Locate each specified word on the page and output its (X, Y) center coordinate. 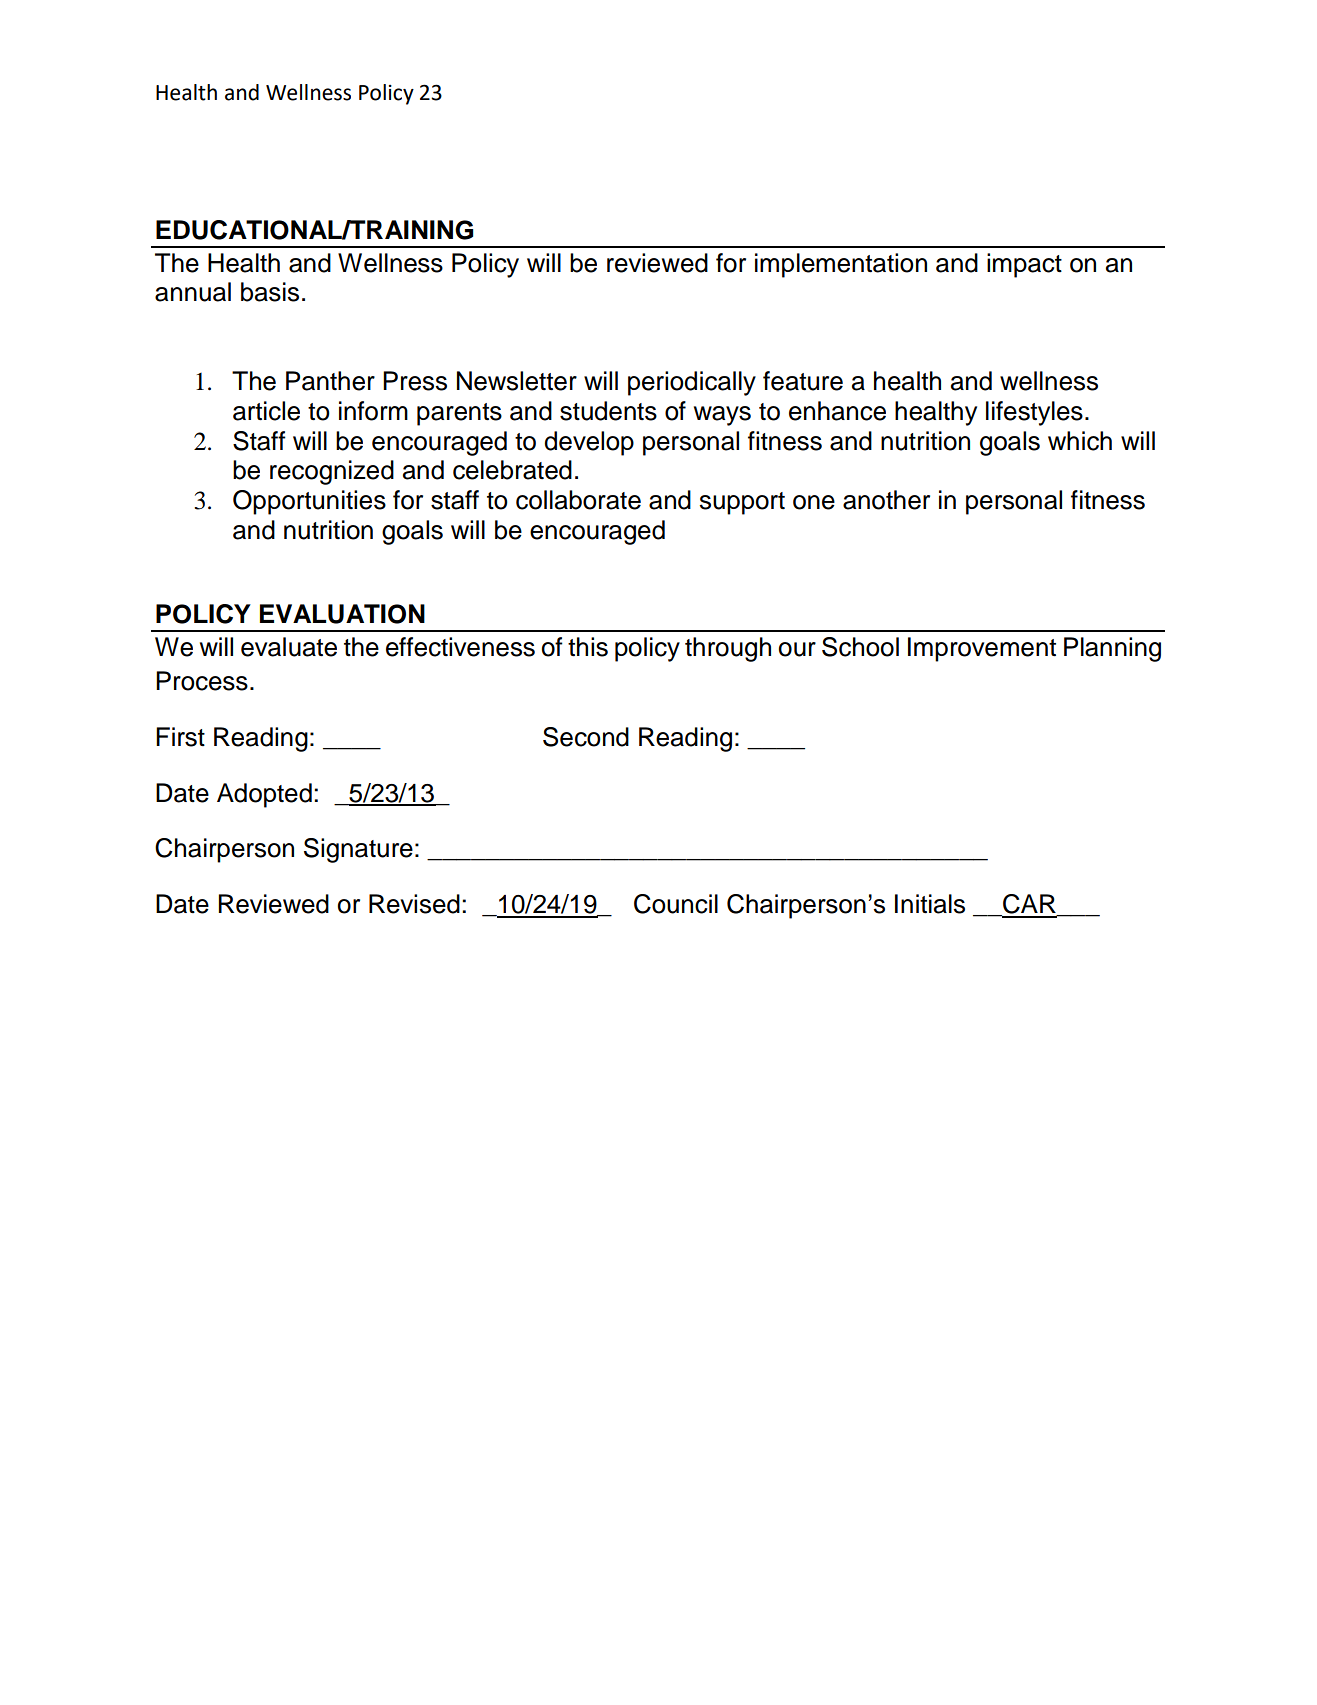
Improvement (982, 649)
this (588, 647)
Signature (358, 850)
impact (1024, 265)
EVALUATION (342, 614)
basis (270, 292)
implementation (841, 265)
